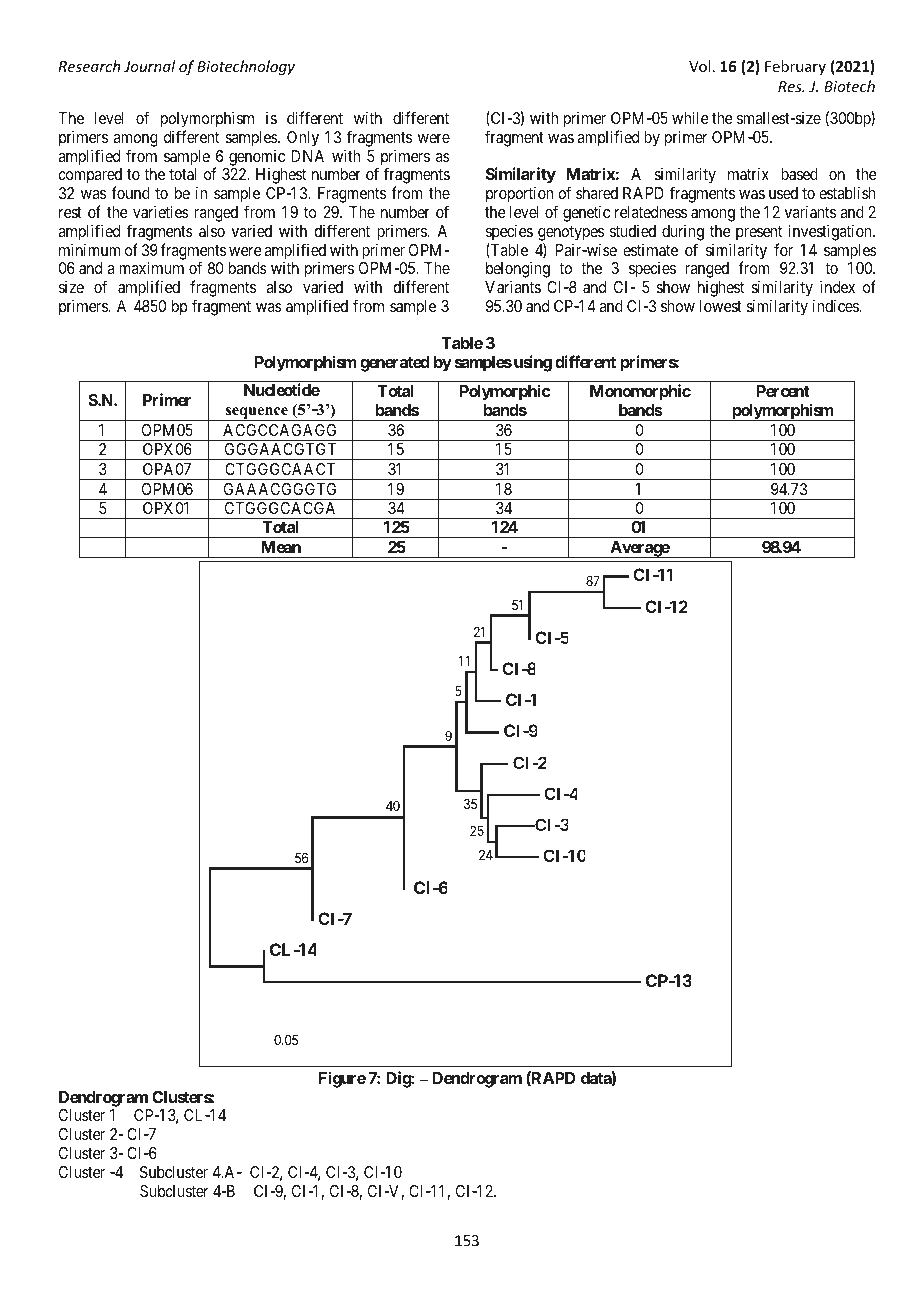 The image size is (924, 1307). Describe the element at coordinates (257, 414) in the page. I see `sequence` at that location.
